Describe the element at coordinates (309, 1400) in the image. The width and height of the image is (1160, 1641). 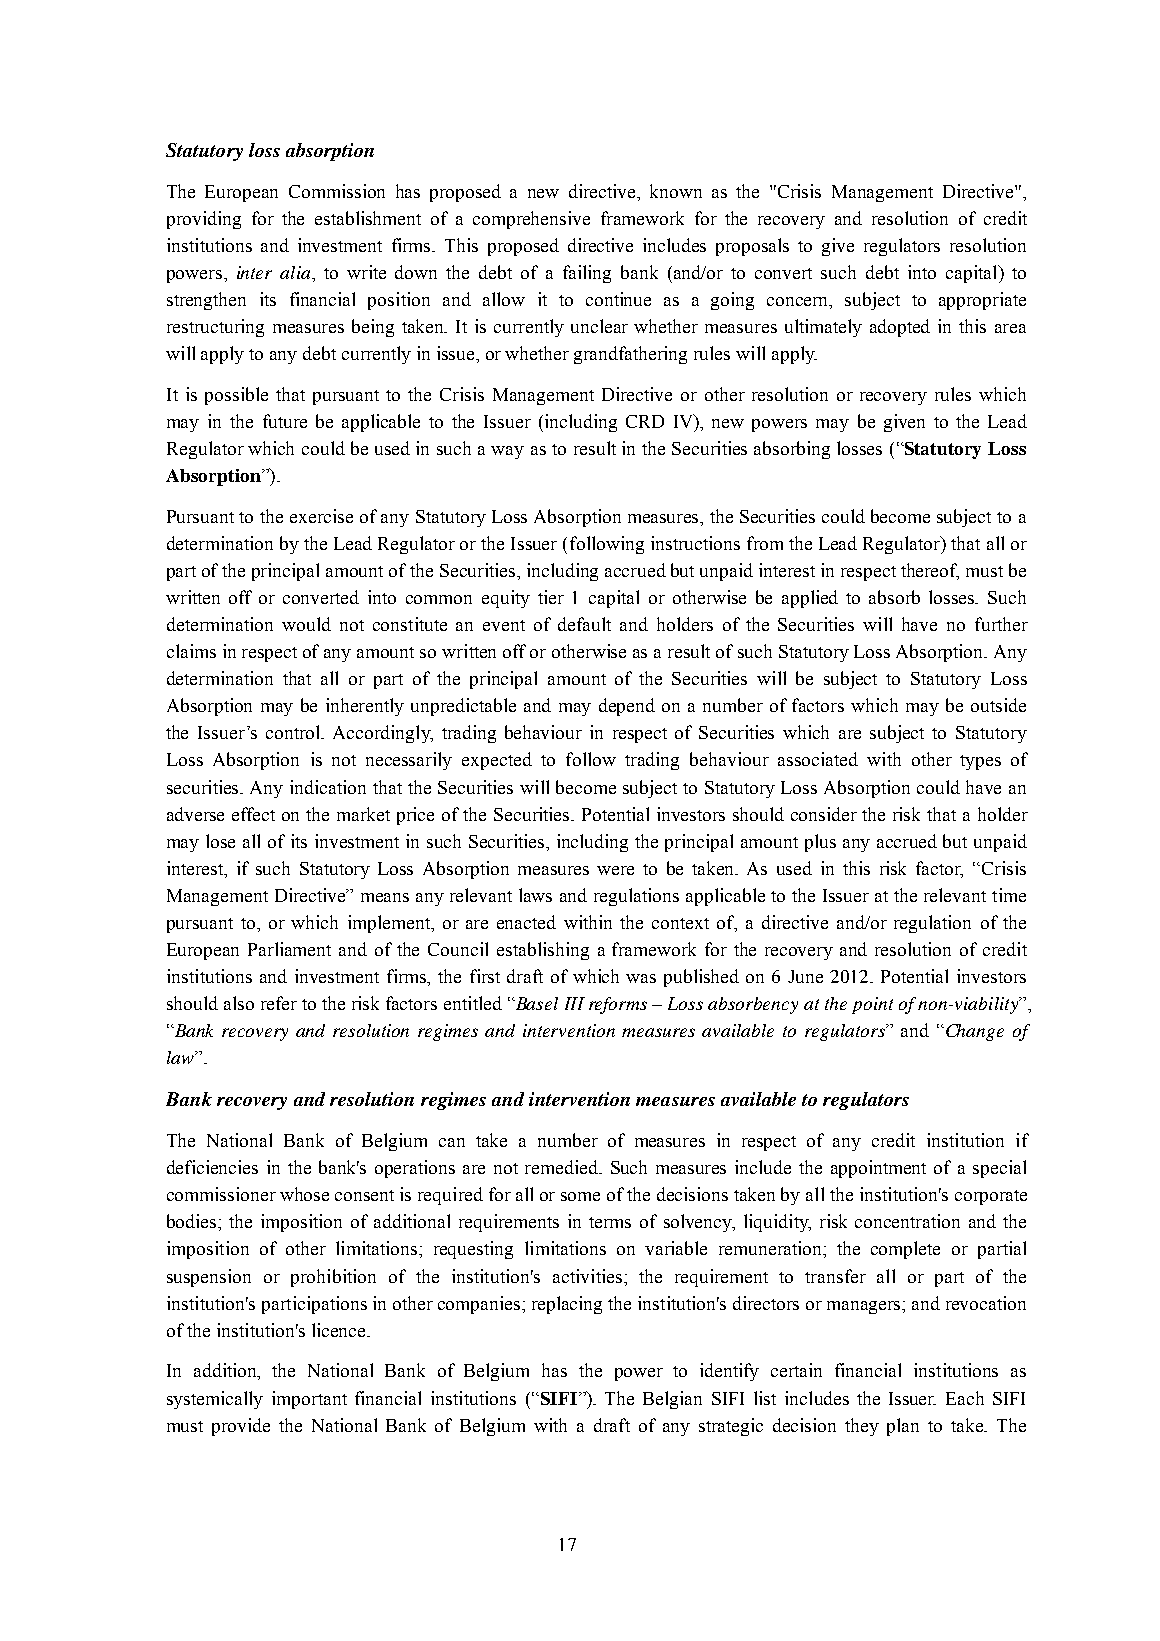
I see `important` at that location.
